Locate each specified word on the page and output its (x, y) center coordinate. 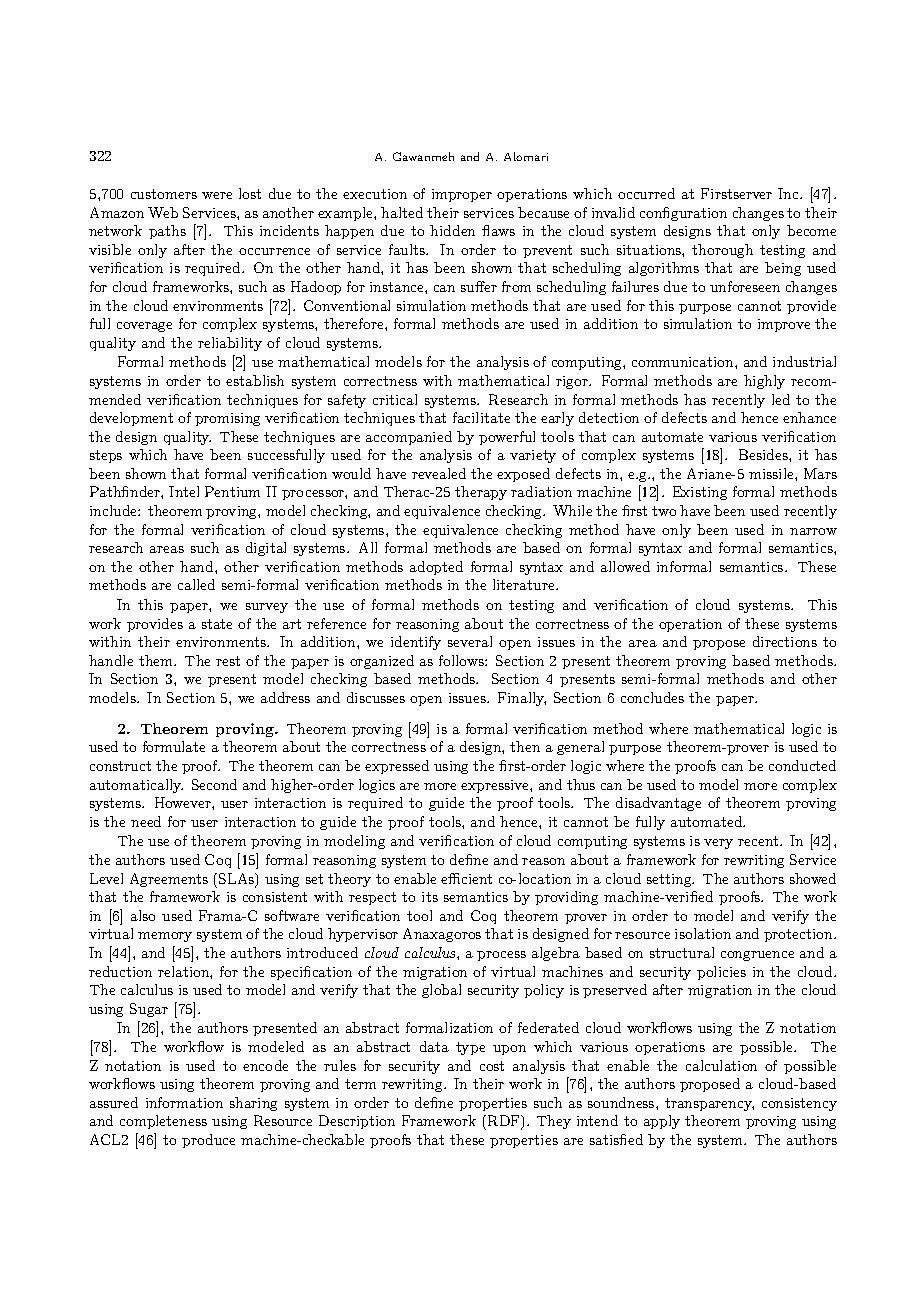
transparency (709, 1104)
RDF (505, 1122)
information (184, 1102)
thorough (722, 251)
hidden (452, 230)
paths (167, 232)
